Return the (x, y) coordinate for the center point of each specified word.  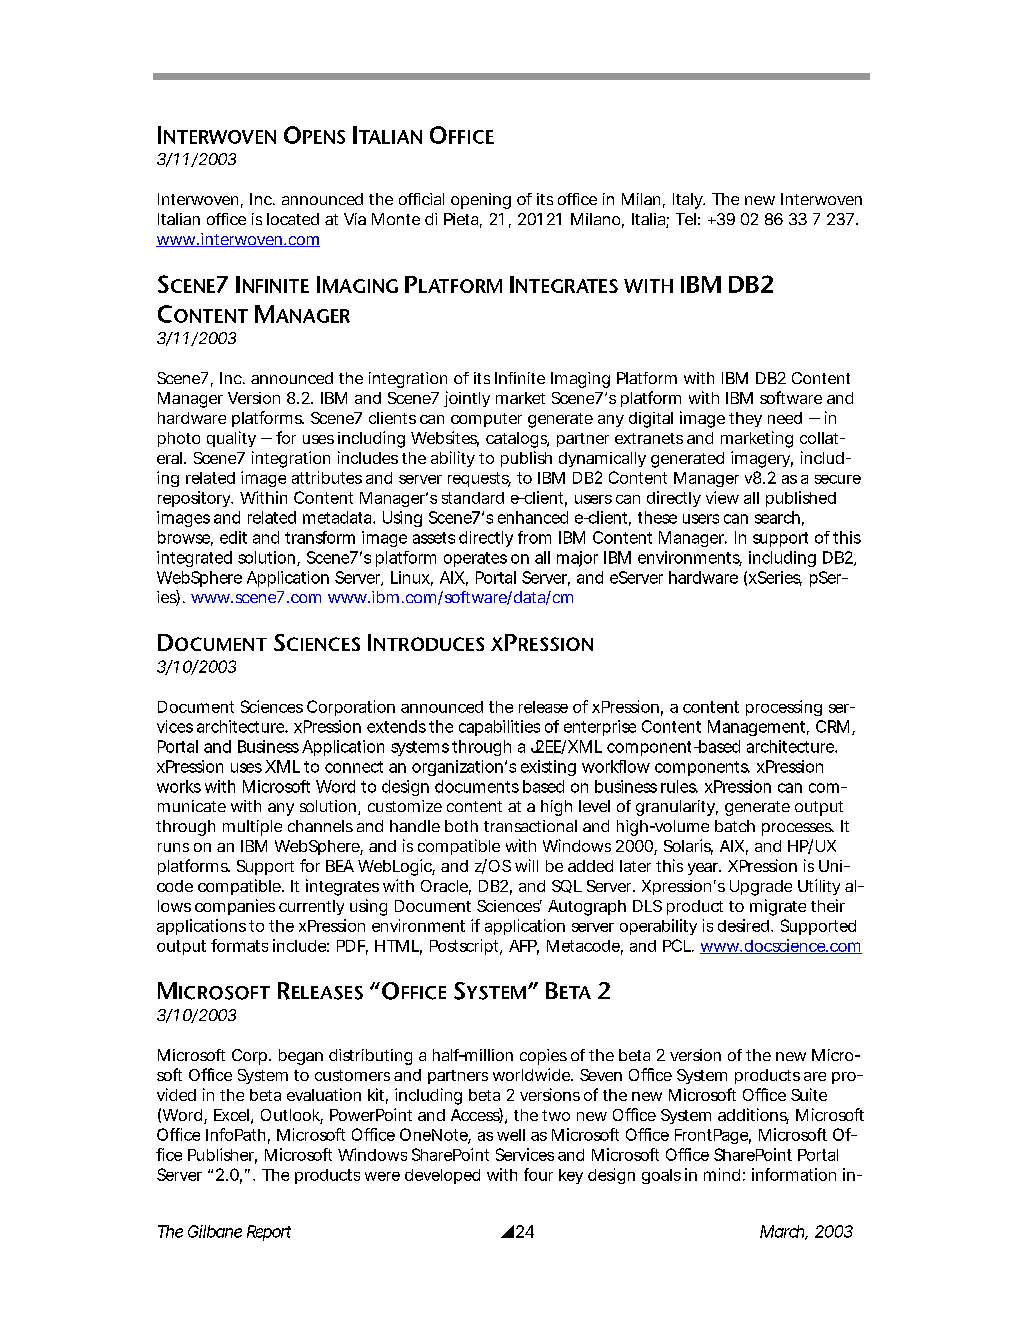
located (293, 219)
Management (758, 728)
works (179, 786)
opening (481, 201)
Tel (686, 219)
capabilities (499, 728)
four (538, 1174)
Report (269, 1233)
